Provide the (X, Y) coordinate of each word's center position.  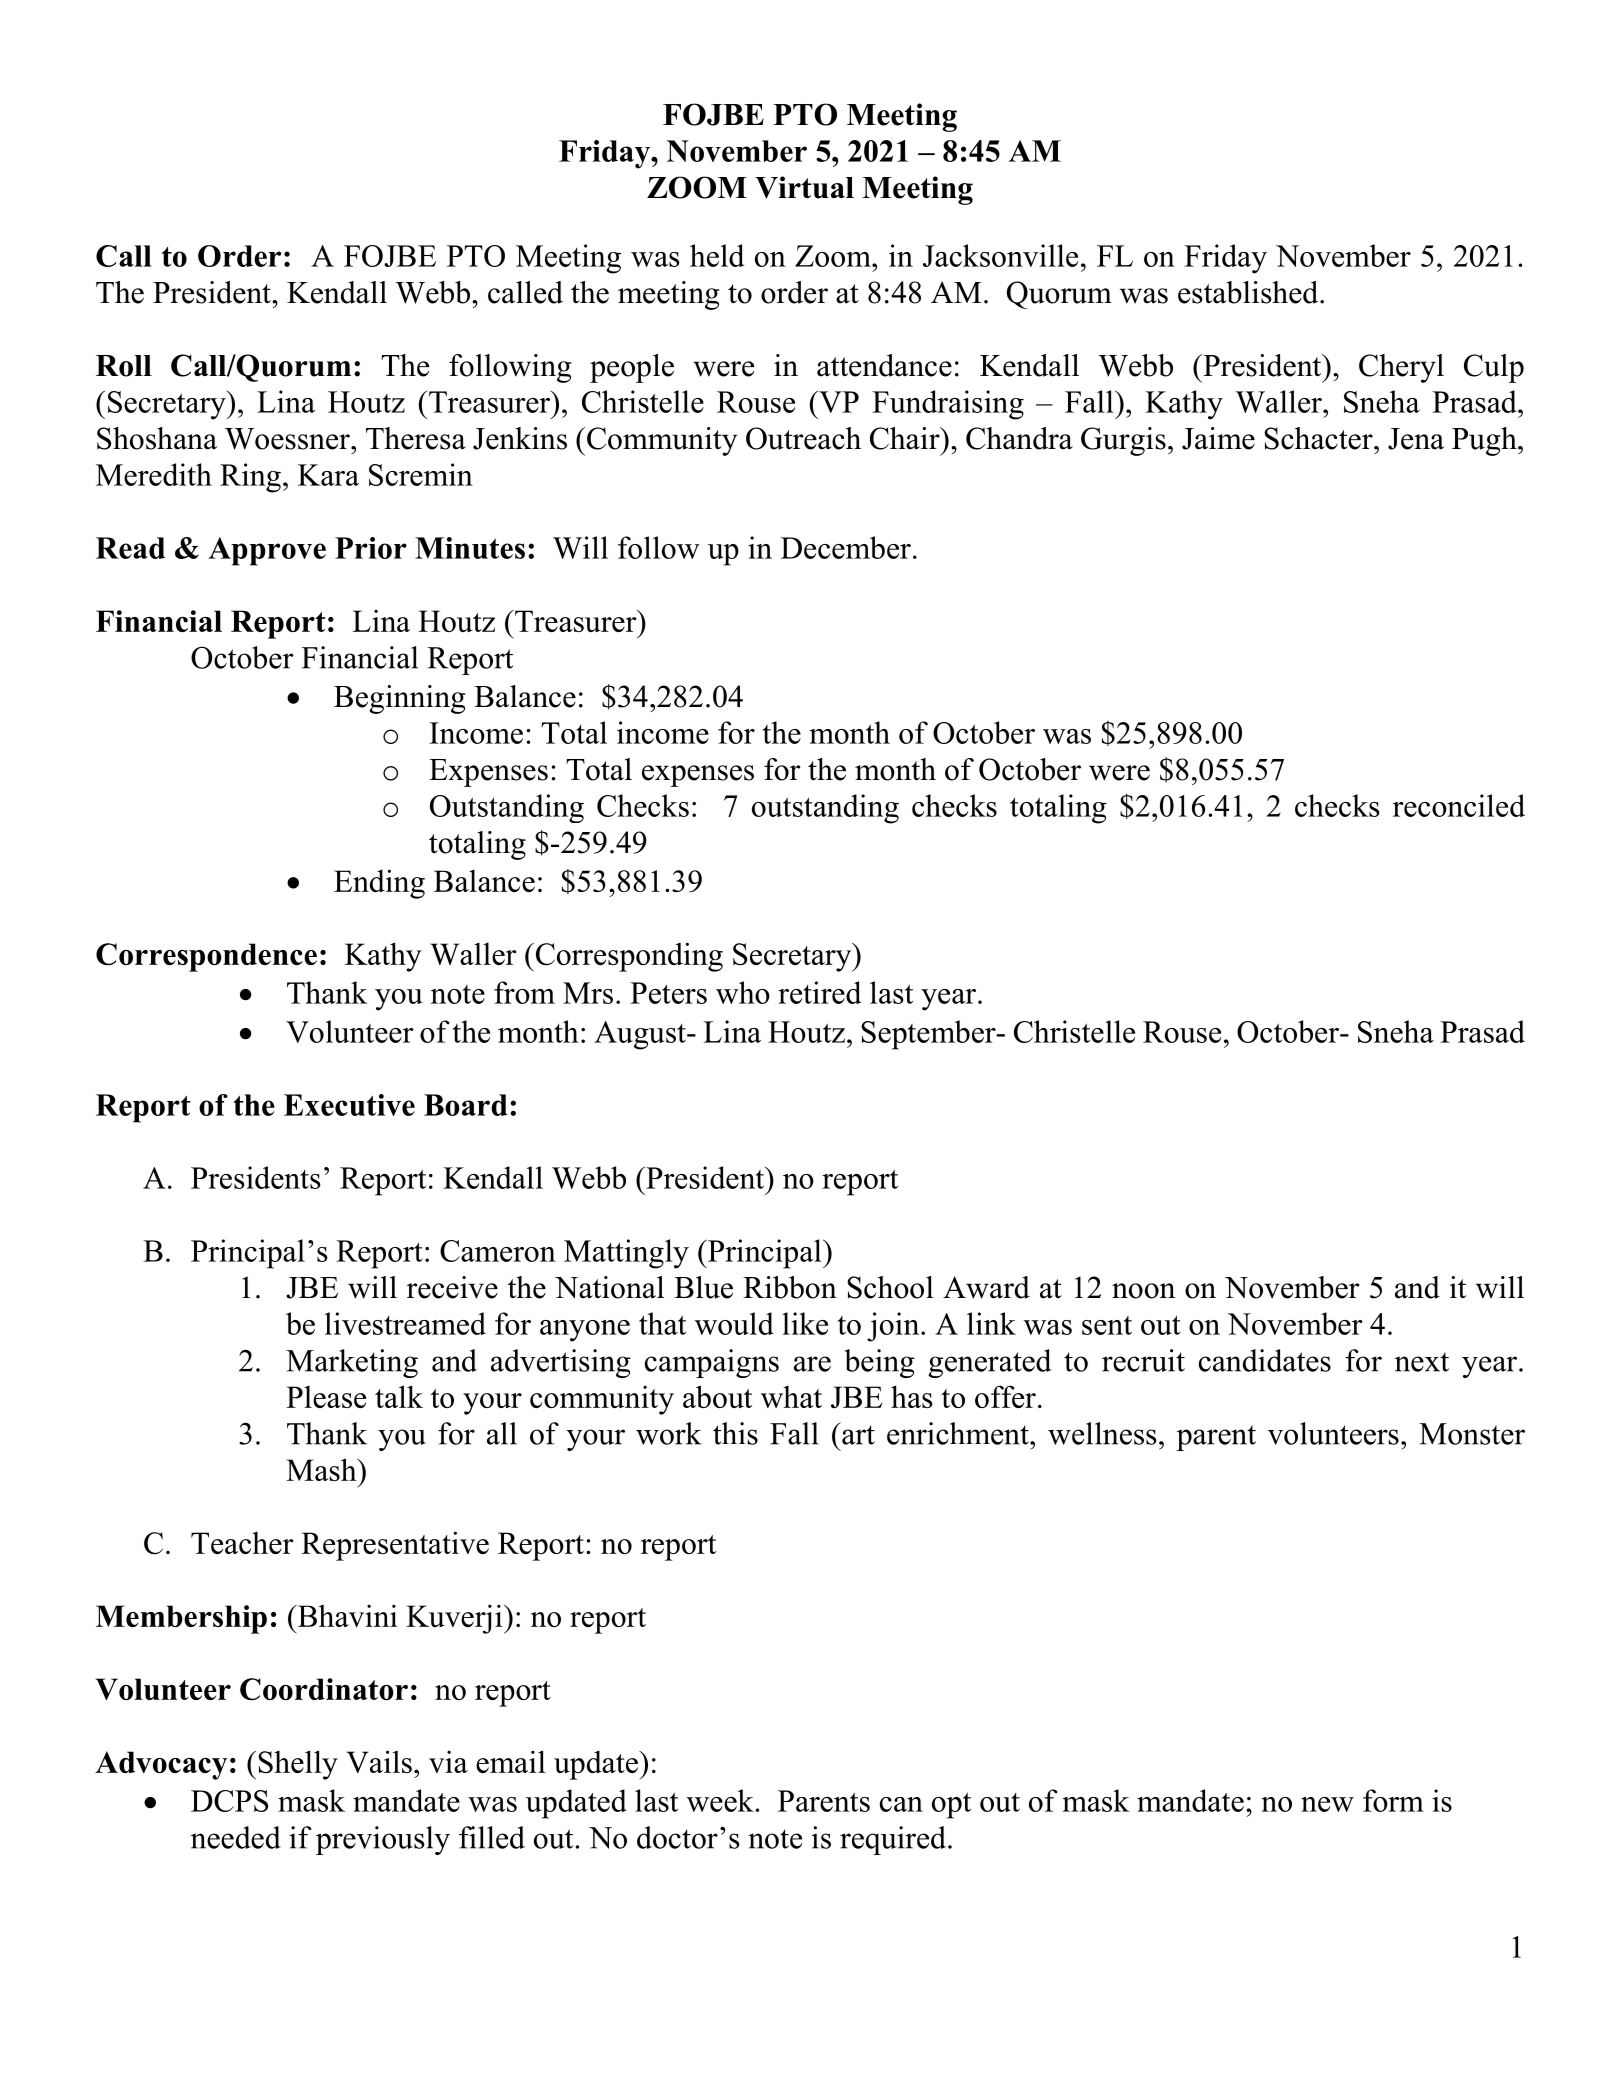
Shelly (298, 1765)
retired (819, 992)
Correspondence (206, 957)
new (1327, 1804)
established (1249, 292)
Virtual (804, 187)
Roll (124, 366)
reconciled (1459, 805)
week (720, 1800)
